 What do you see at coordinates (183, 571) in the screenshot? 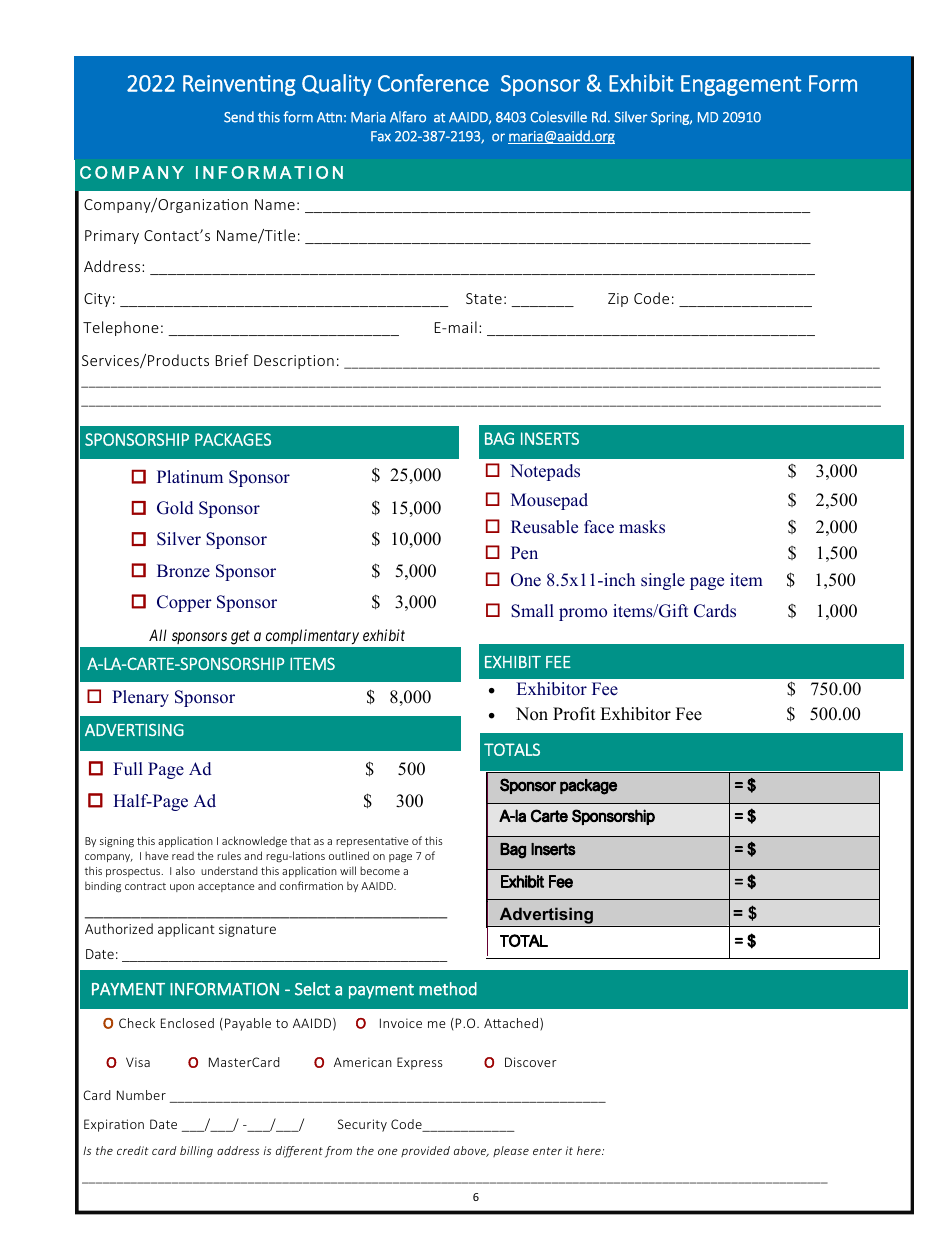
I see `Bronze` at bounding box center [183, 571].
